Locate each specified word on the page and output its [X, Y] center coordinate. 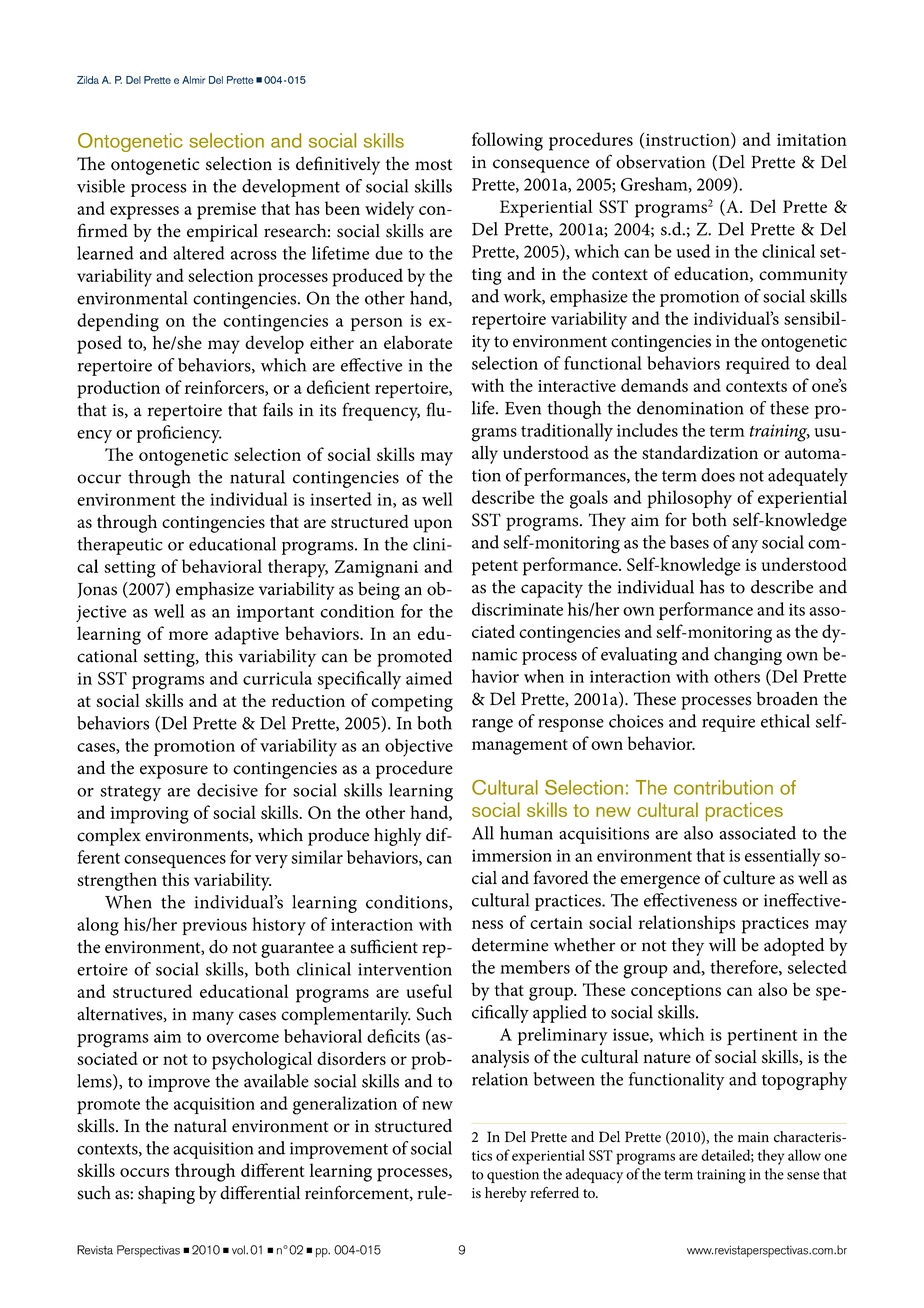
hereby [506, 1194]
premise [226, 211]
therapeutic [120, 546]
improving [149, 815]
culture [749, 878]
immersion [512, 855]
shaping [166, 1195]
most [433, 165]
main [753, 1137]
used [693, 251]
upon [433, 526]
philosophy [689, 499]
